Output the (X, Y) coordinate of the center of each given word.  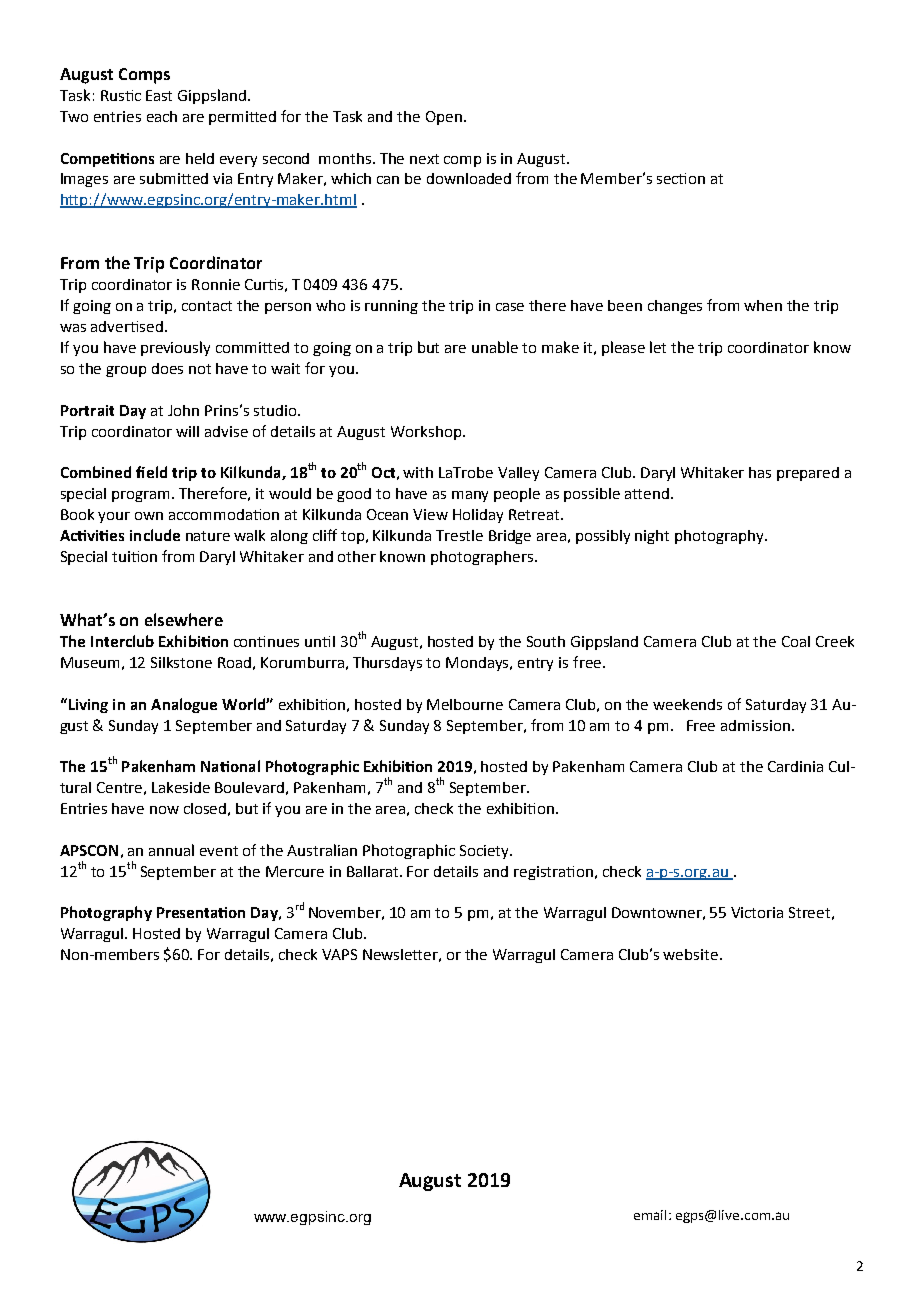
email (650, 1215)
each (162, 116)
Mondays (479, 664)
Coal (796, 641)
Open (444, 118)
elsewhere (184, 619)
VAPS (339, 954)
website (690, 954)
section (681, 178)
